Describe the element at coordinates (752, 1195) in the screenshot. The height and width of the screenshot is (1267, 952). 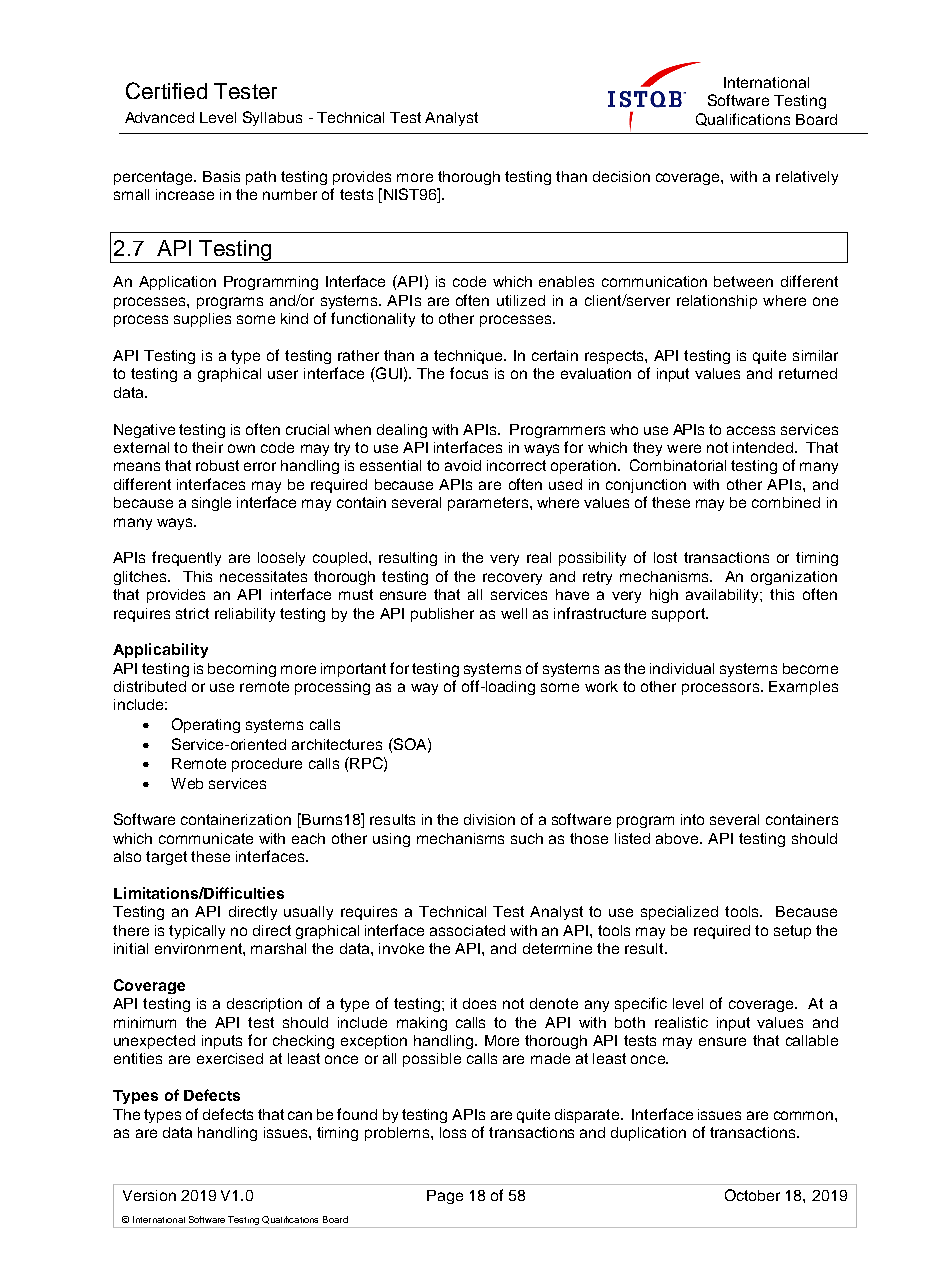
I see `October` at that location.
